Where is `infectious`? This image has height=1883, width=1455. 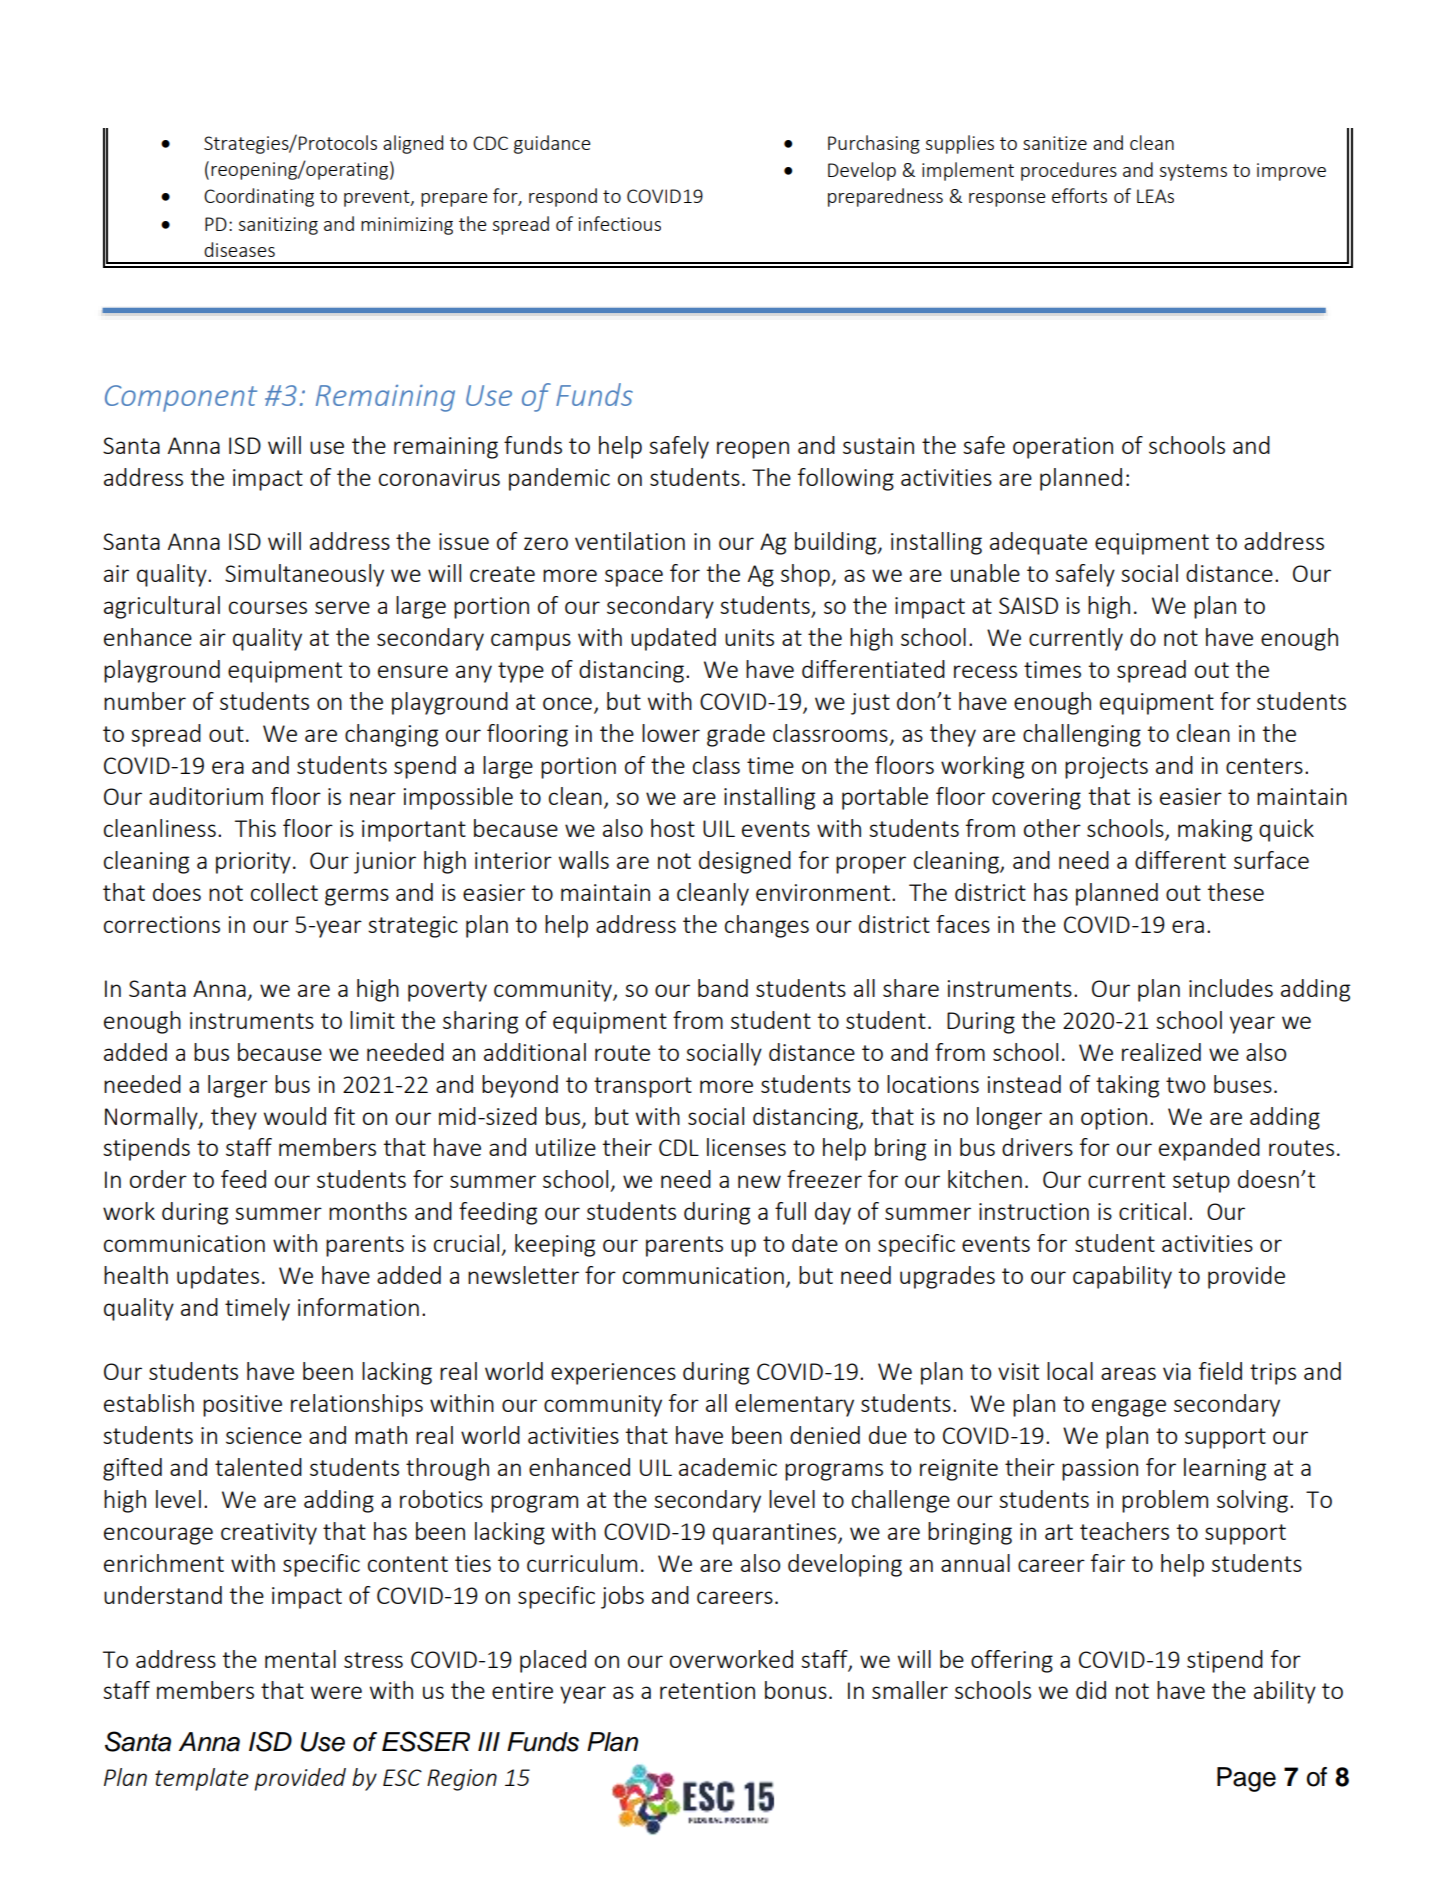
infectious is located at coordinates (620, 223).
